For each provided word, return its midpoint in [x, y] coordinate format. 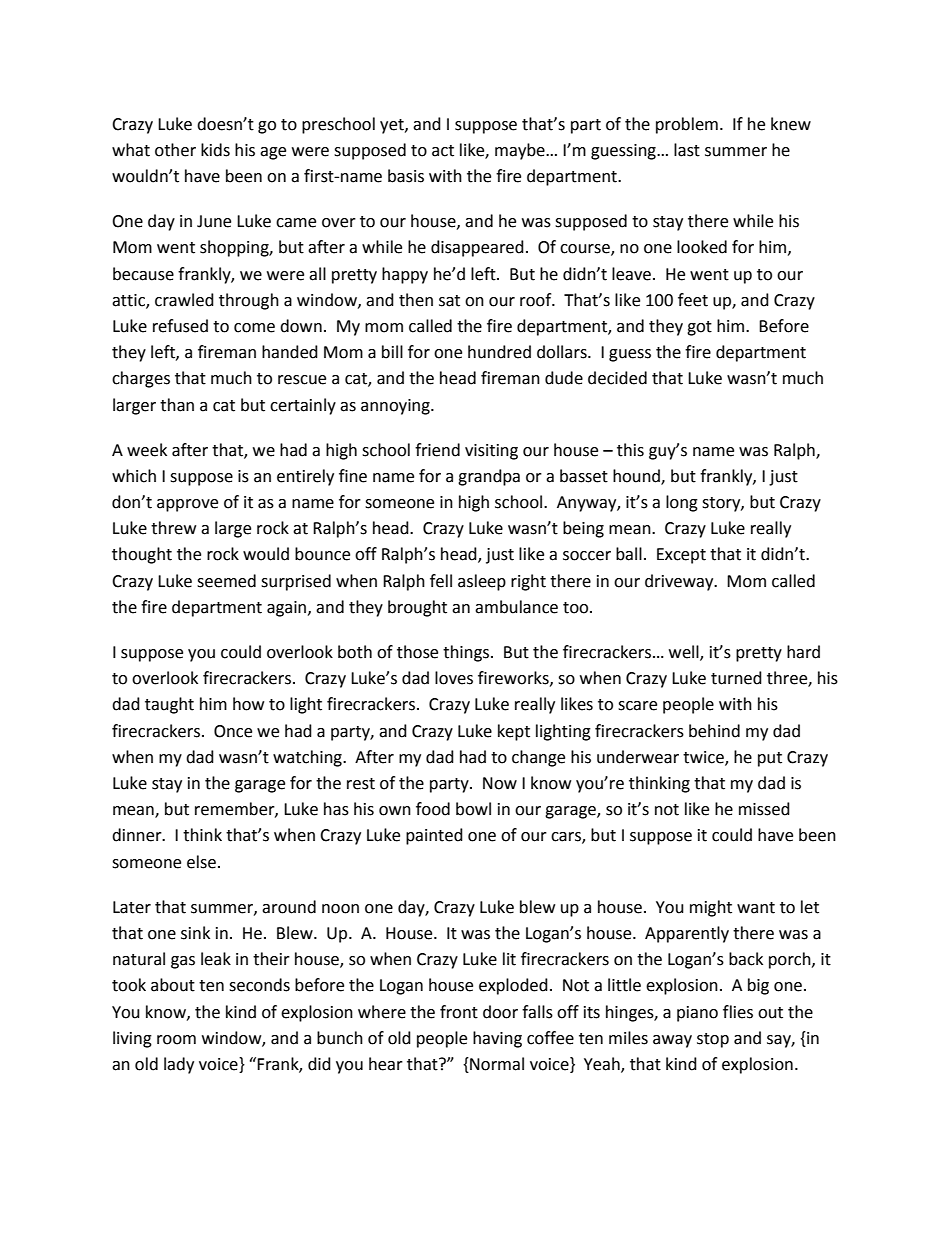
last [687, 150]
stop [713, 1040]
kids [215, 150]
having [497, 1039]
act [443, 151]
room [176, 1040]
